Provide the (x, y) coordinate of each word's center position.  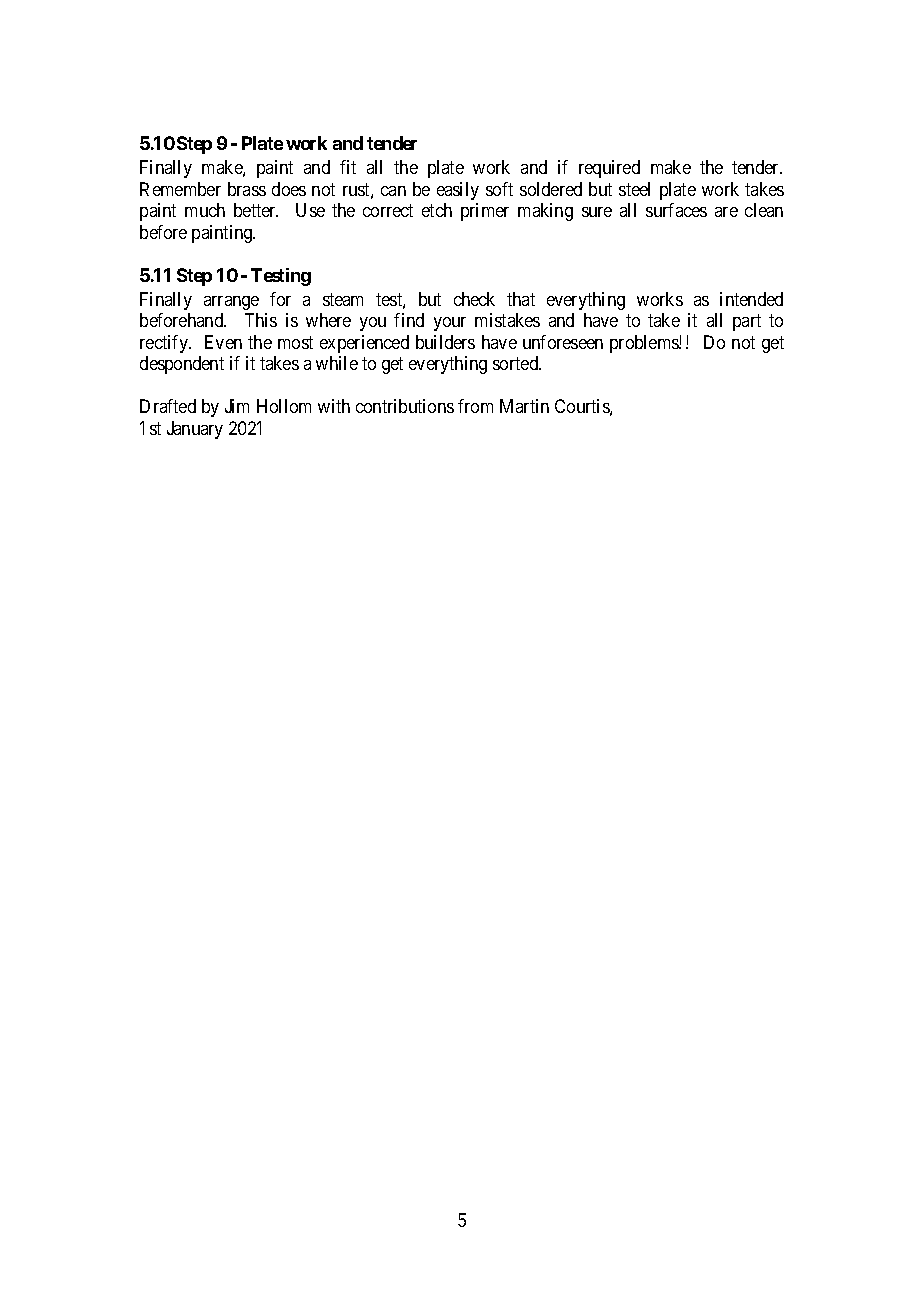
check (474, 299)
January (195, 430)
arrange (231, 303)
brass (247, 189)
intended (751, 299)
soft (499, 189)
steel (634, 189)
